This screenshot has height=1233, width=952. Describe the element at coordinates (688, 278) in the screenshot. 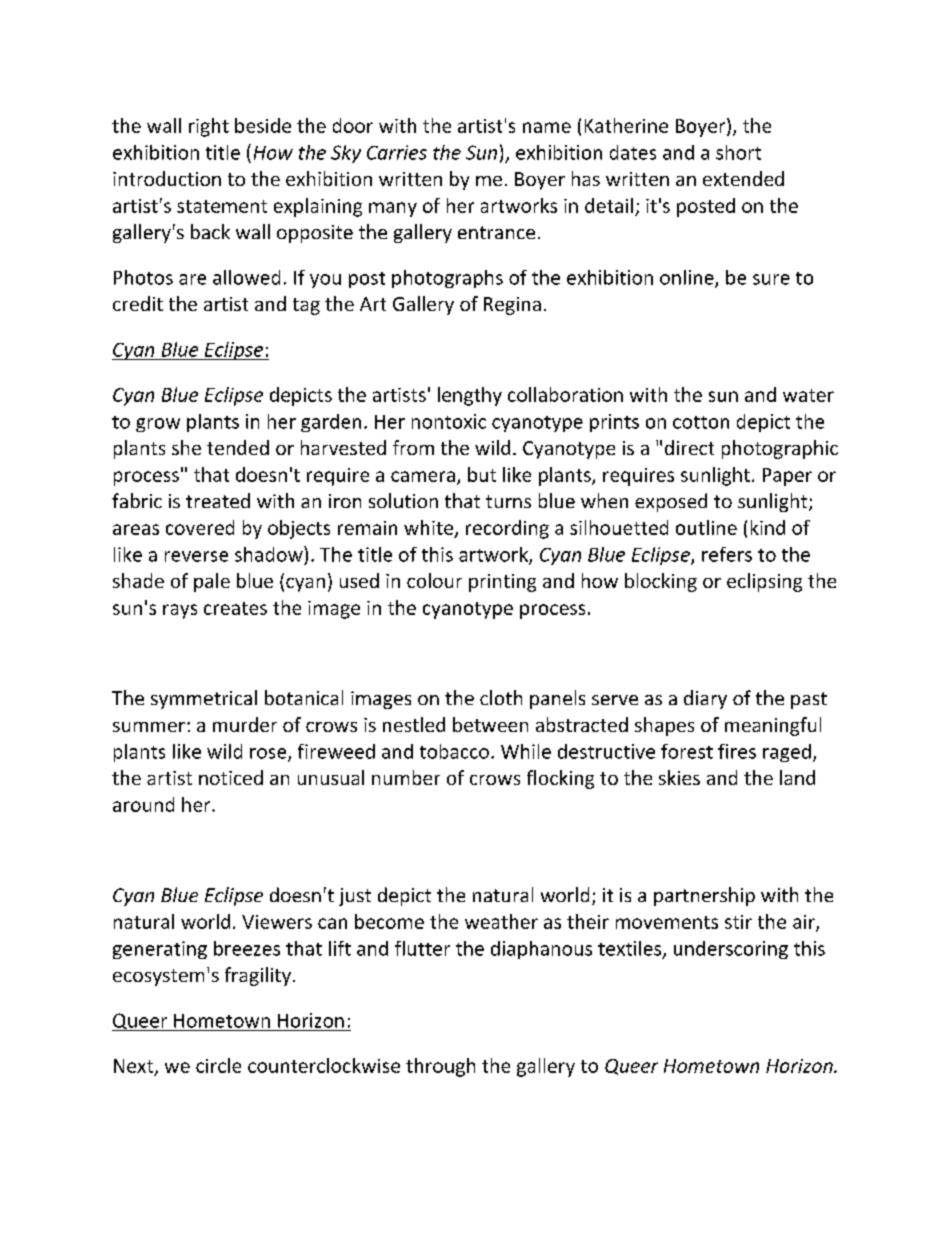

I see `online` at that location.
